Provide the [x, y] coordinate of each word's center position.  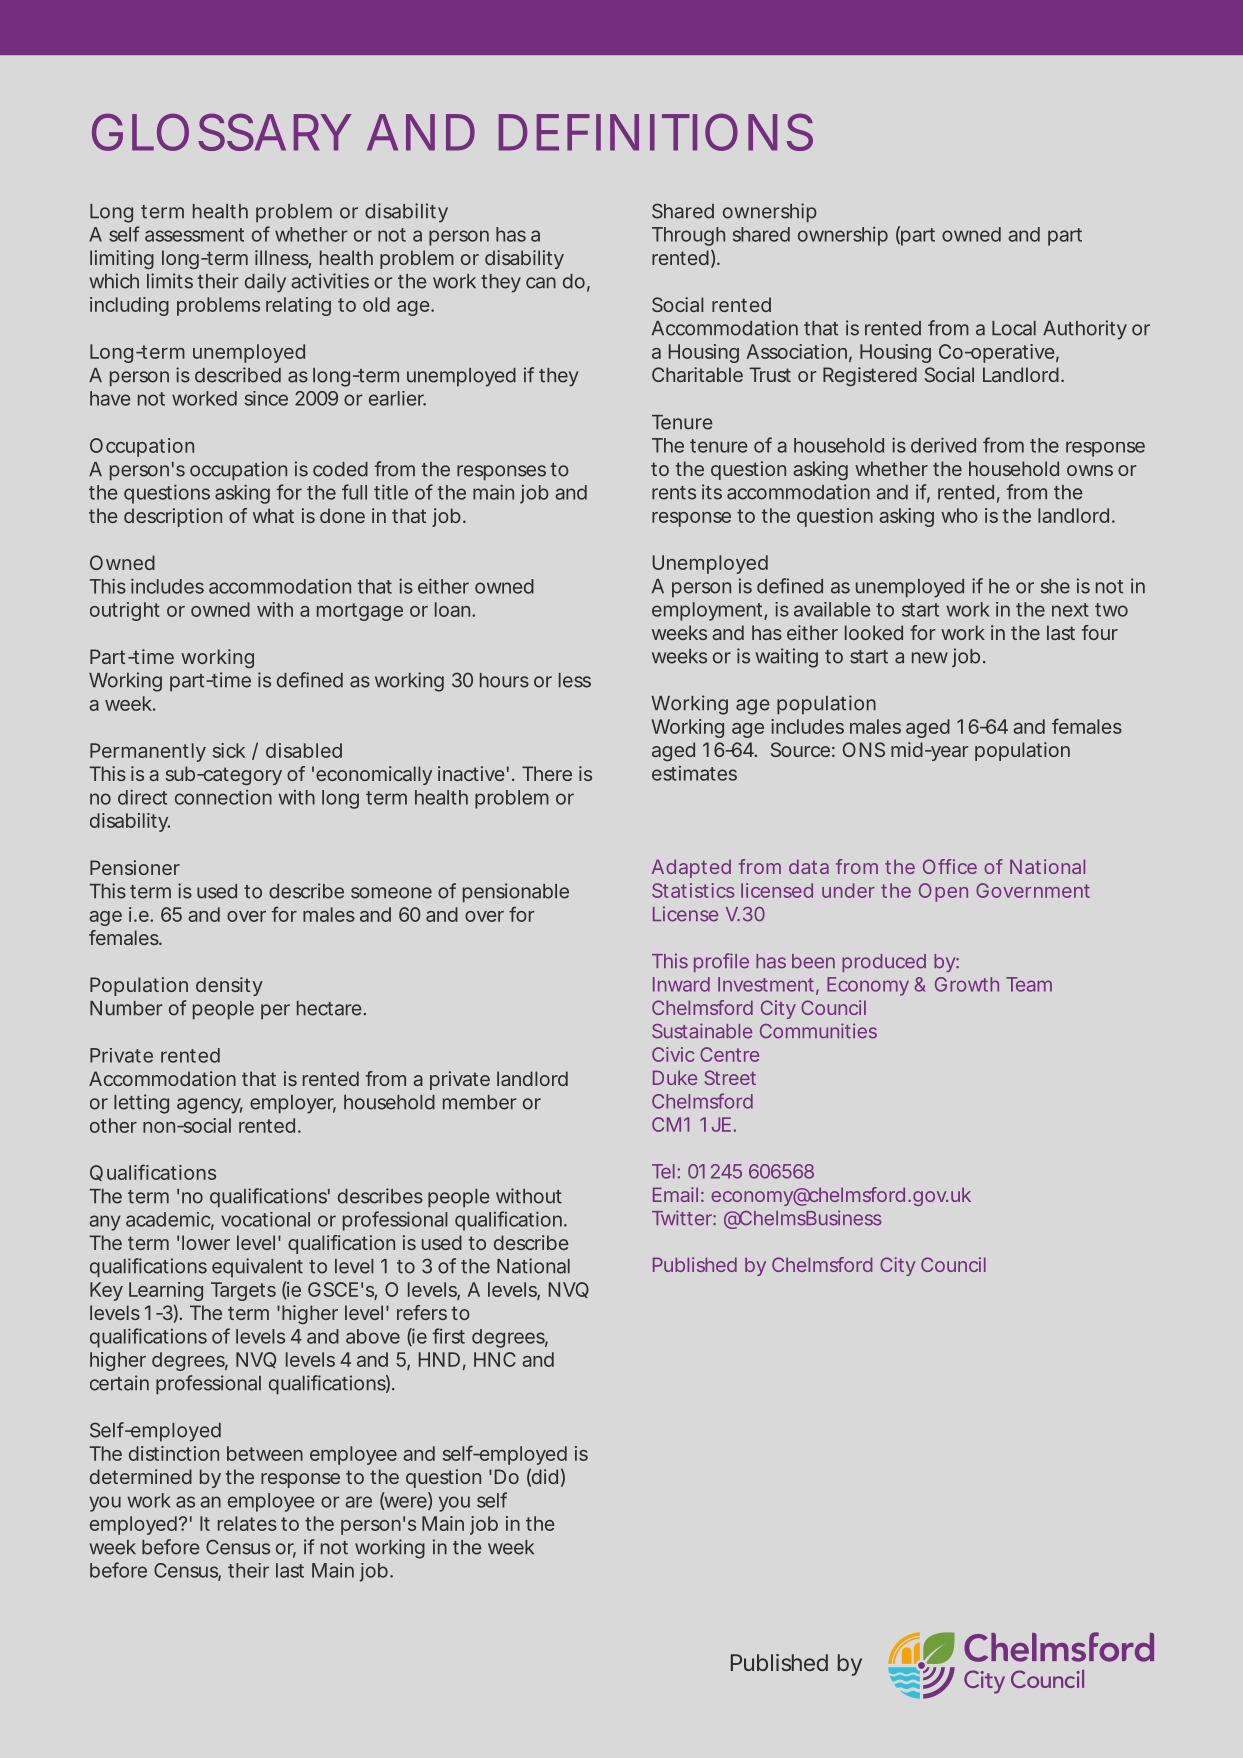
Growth [967, 984]
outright [125, 611]
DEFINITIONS [656, 132]
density [229, 986]
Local [1014, 328]
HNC [495, 1359]
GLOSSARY [220, 132]
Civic [673, 1054]
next [1070, 610]
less [575, 680]
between [265, 1453]
